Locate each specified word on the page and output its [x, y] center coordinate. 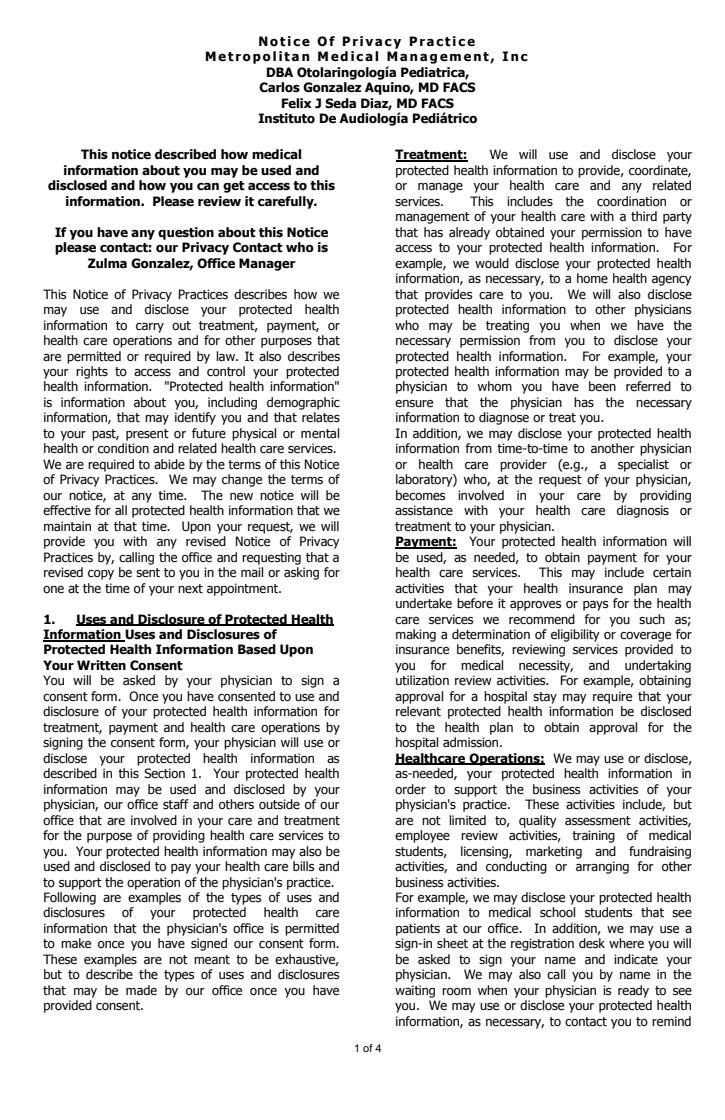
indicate [636, 959]
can [208, 187]
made [141, 990]
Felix [297, 103]
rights [92, 372]
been [602, 386]
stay [545, 698]
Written [101, 665]
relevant [418, 711]
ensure [414, 404]
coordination [631, 201]
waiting [415, 991]
